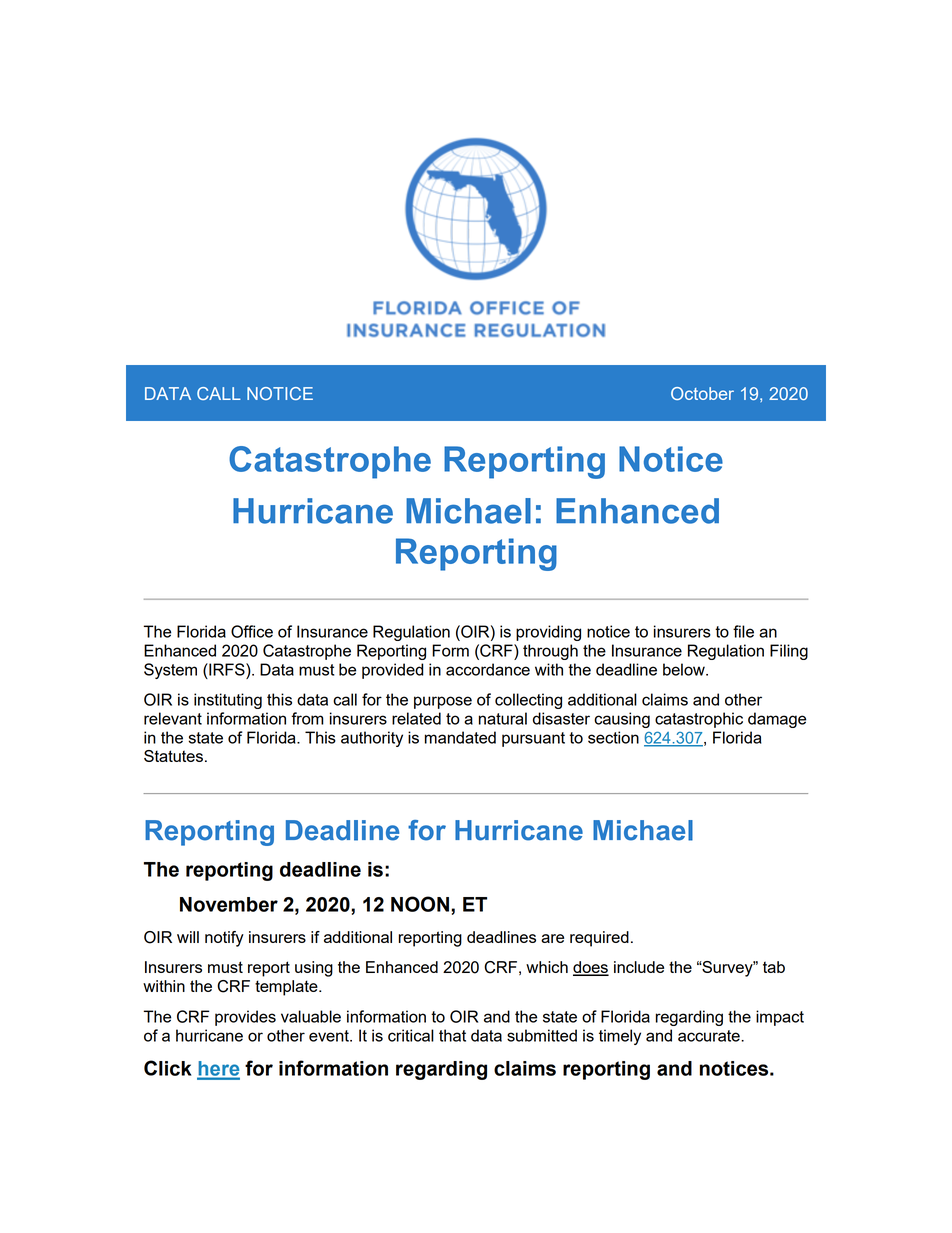 The height and width of the screenshot is (1233, 952). What do you see at coordinates (702, 393) in the screenshot?
I see `October` at bounding box center [702, 393].
